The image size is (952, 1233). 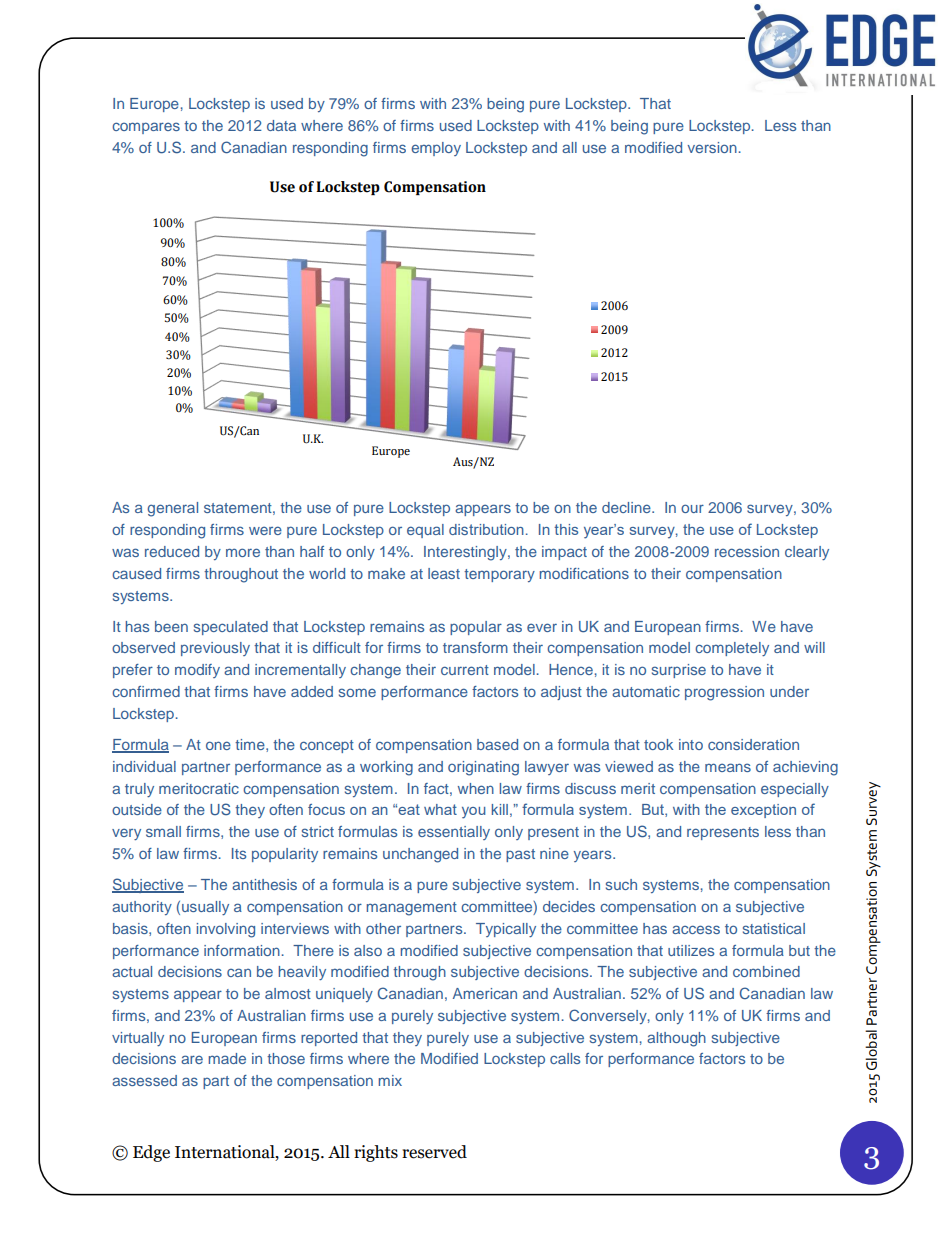 I want to click on Edge, so click(x=151, y=1153).
